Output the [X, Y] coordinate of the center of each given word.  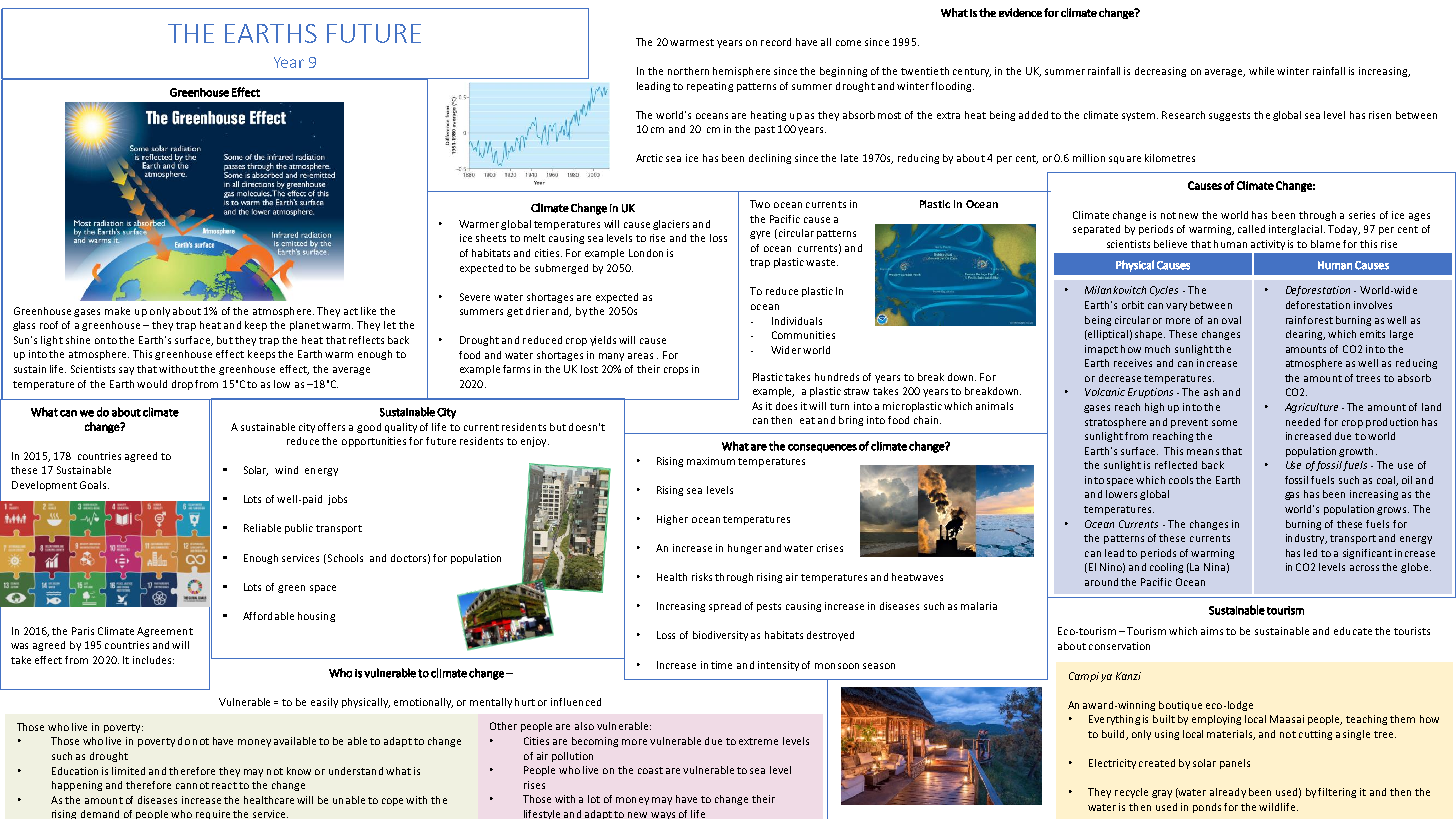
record [776, 42]
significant [1367, 554]
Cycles [1164, 291]
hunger [745, 549]
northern [688, 71]
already [1228, 793]
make [117, 311]
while [1261, 71]
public [299, 529]
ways [663, 815]
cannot [192, 785]
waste [820, 262]
